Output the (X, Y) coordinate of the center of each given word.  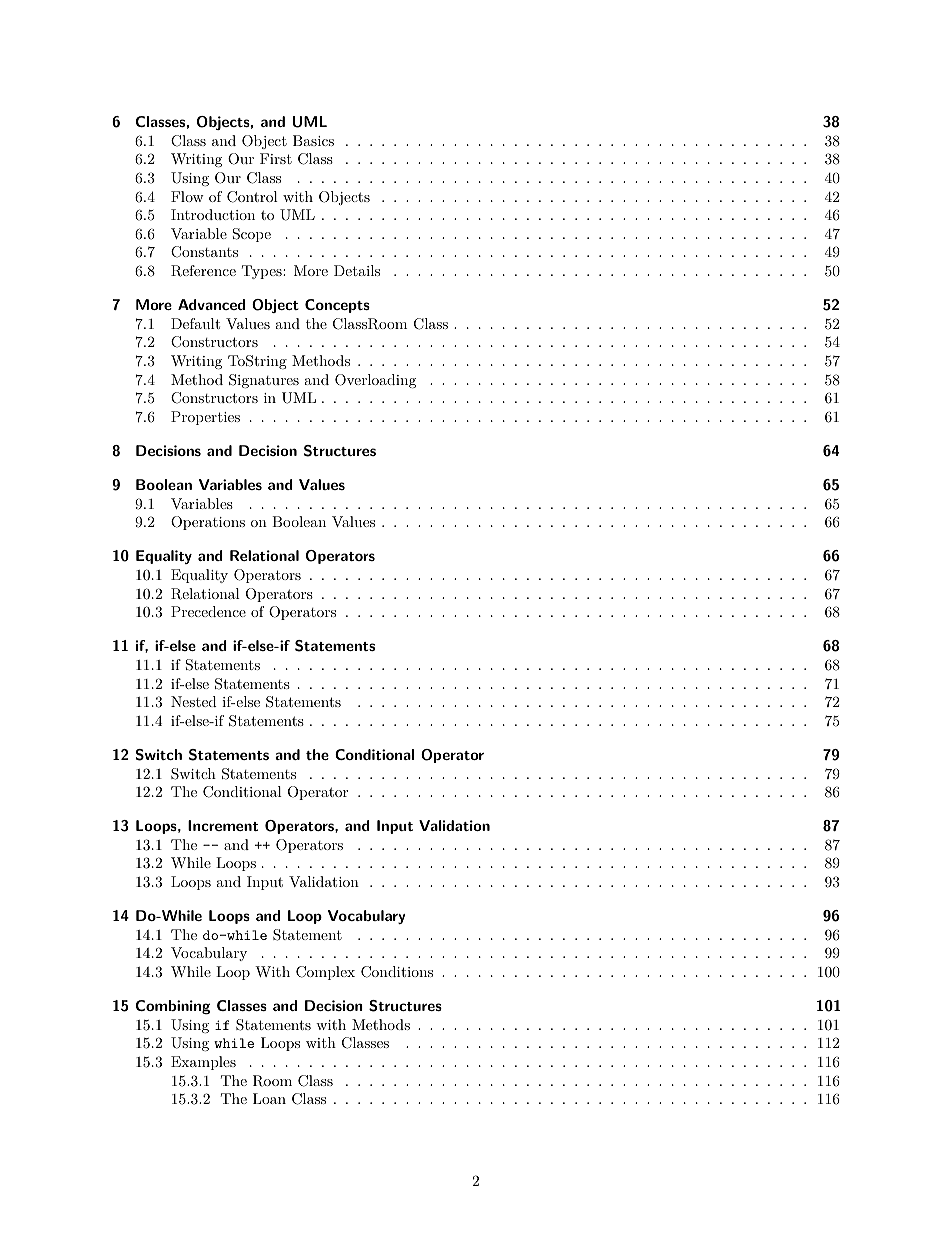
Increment (223, 825)
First (276, 158)
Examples (203, 1063)
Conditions (397, 972)
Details (357, 270)
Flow (187, 196)
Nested (194, 701)
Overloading (375, 381)
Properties (205, 418)
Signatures (264, 381)
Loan (269, 1098)
